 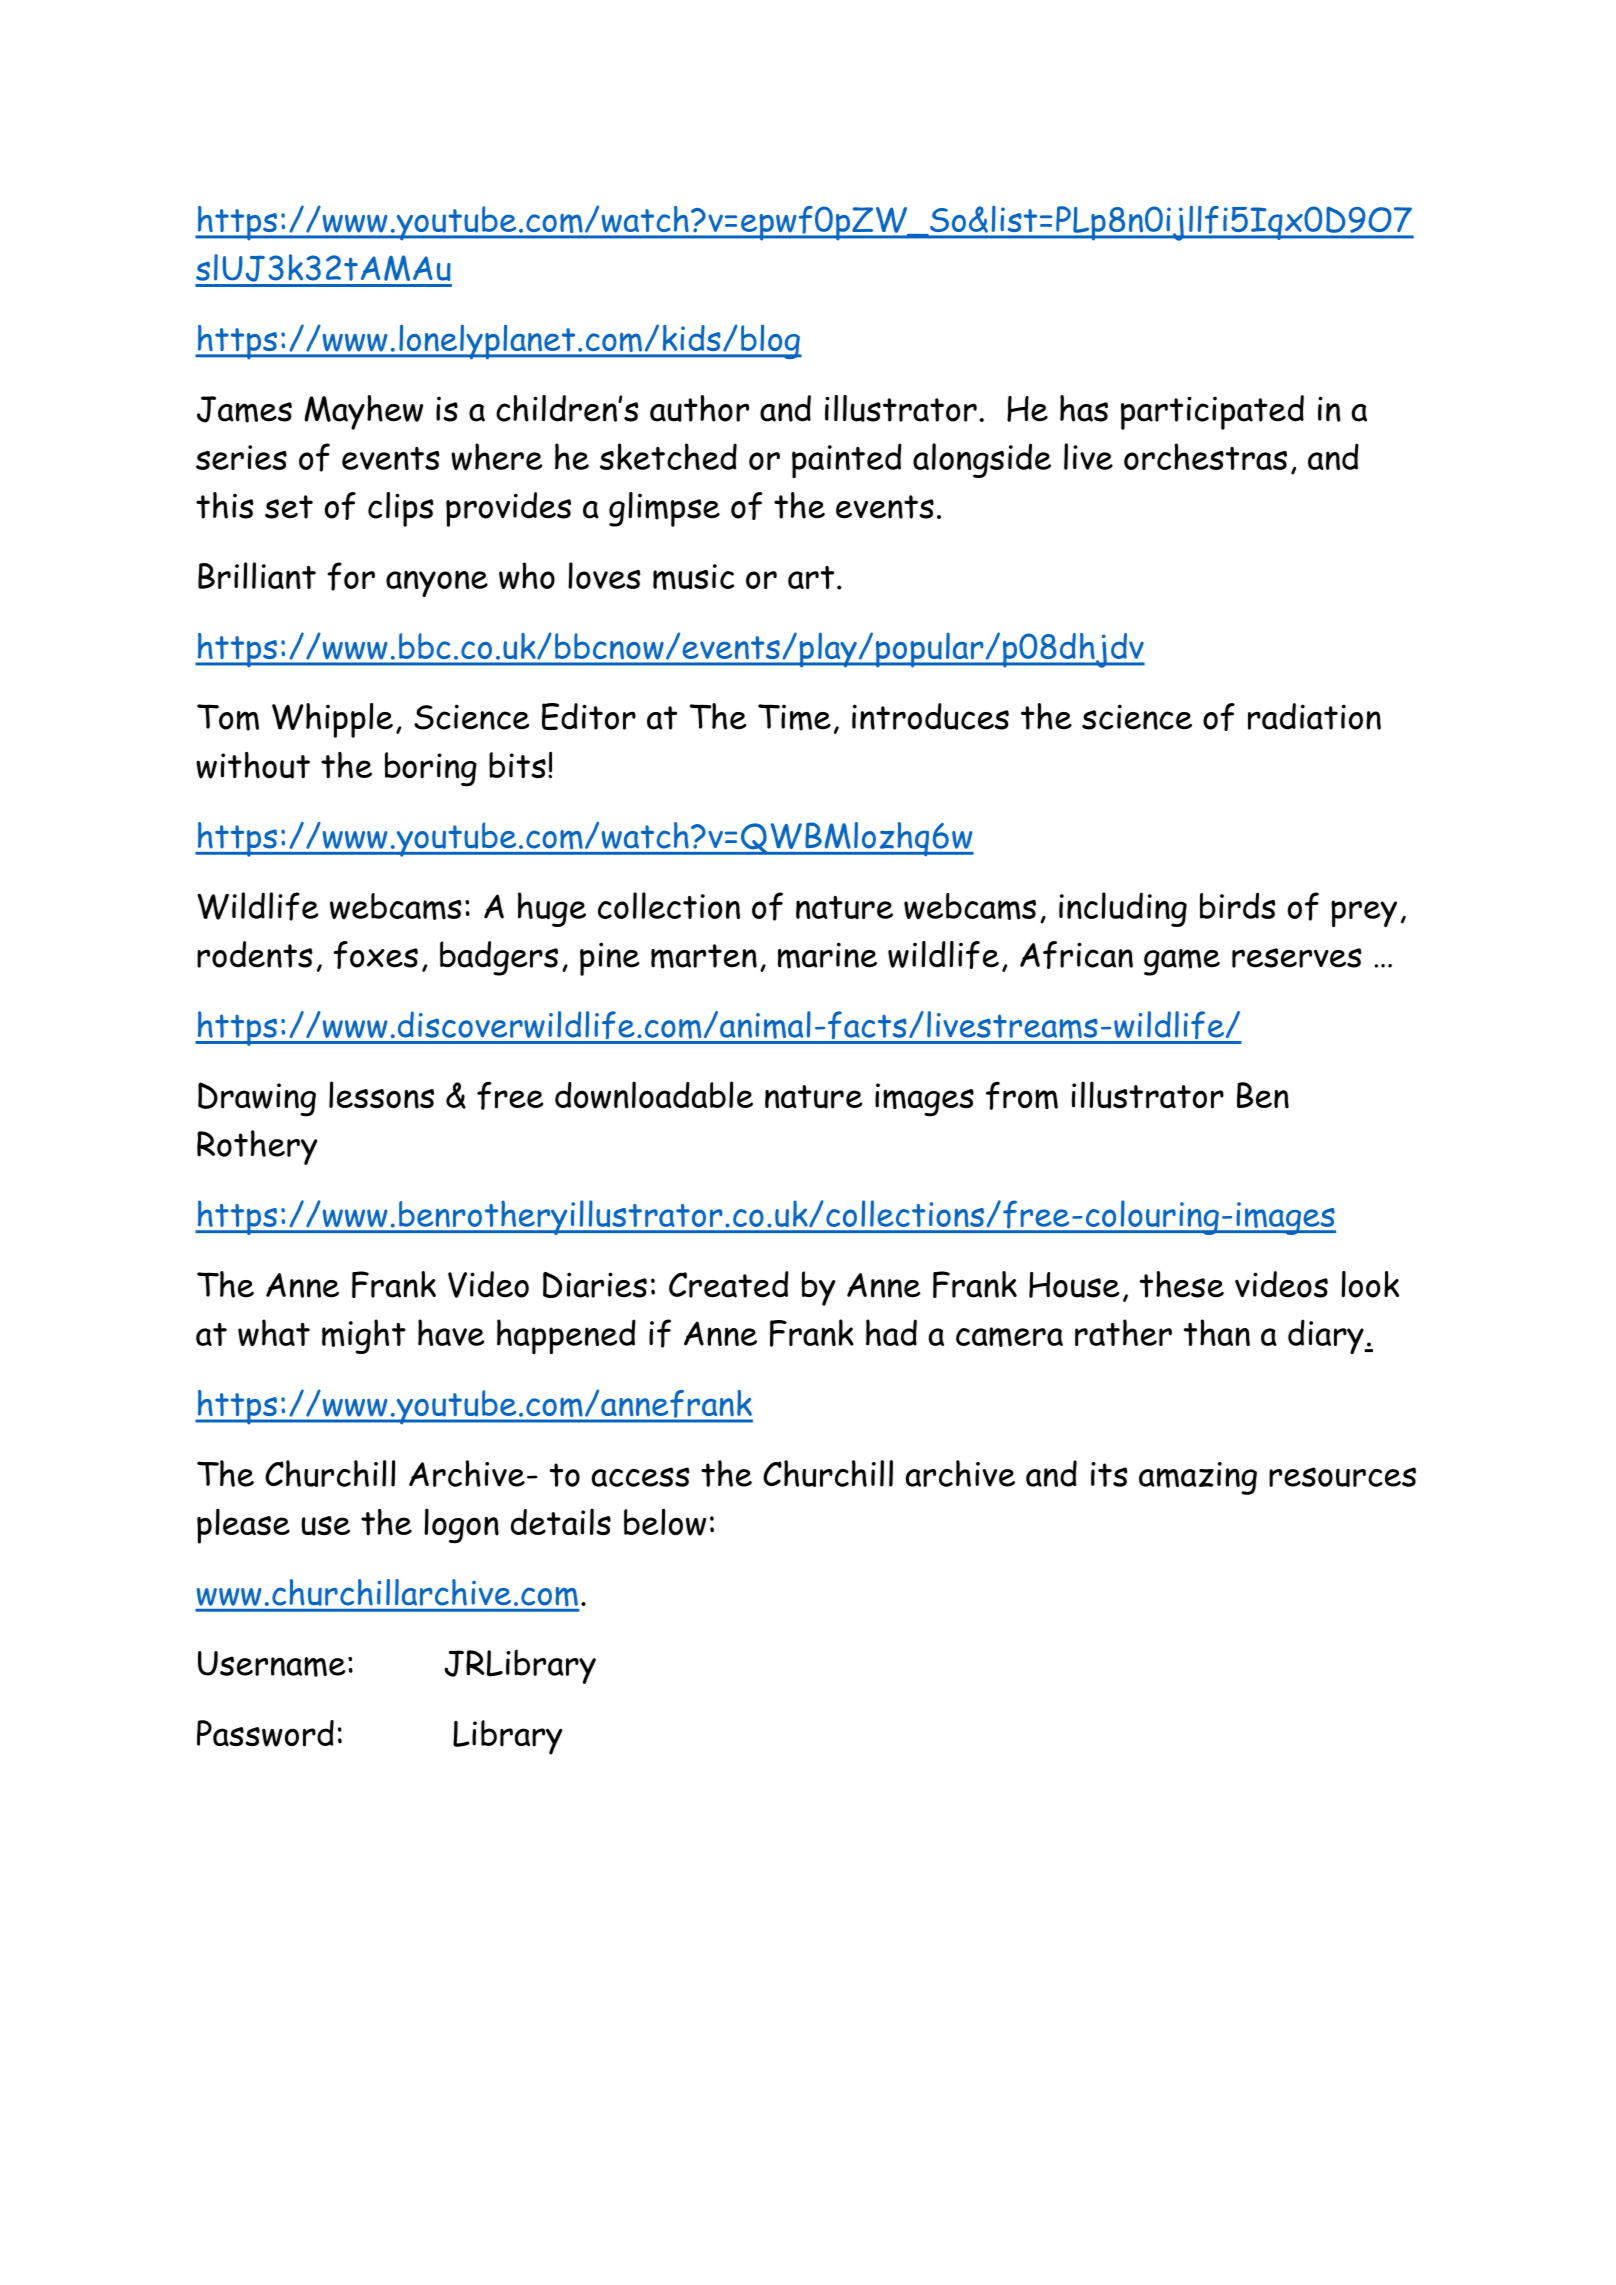 What do you see at coordinates (1212, 412) in the page?
I see `participated` at bounding box center [1212, 412].
